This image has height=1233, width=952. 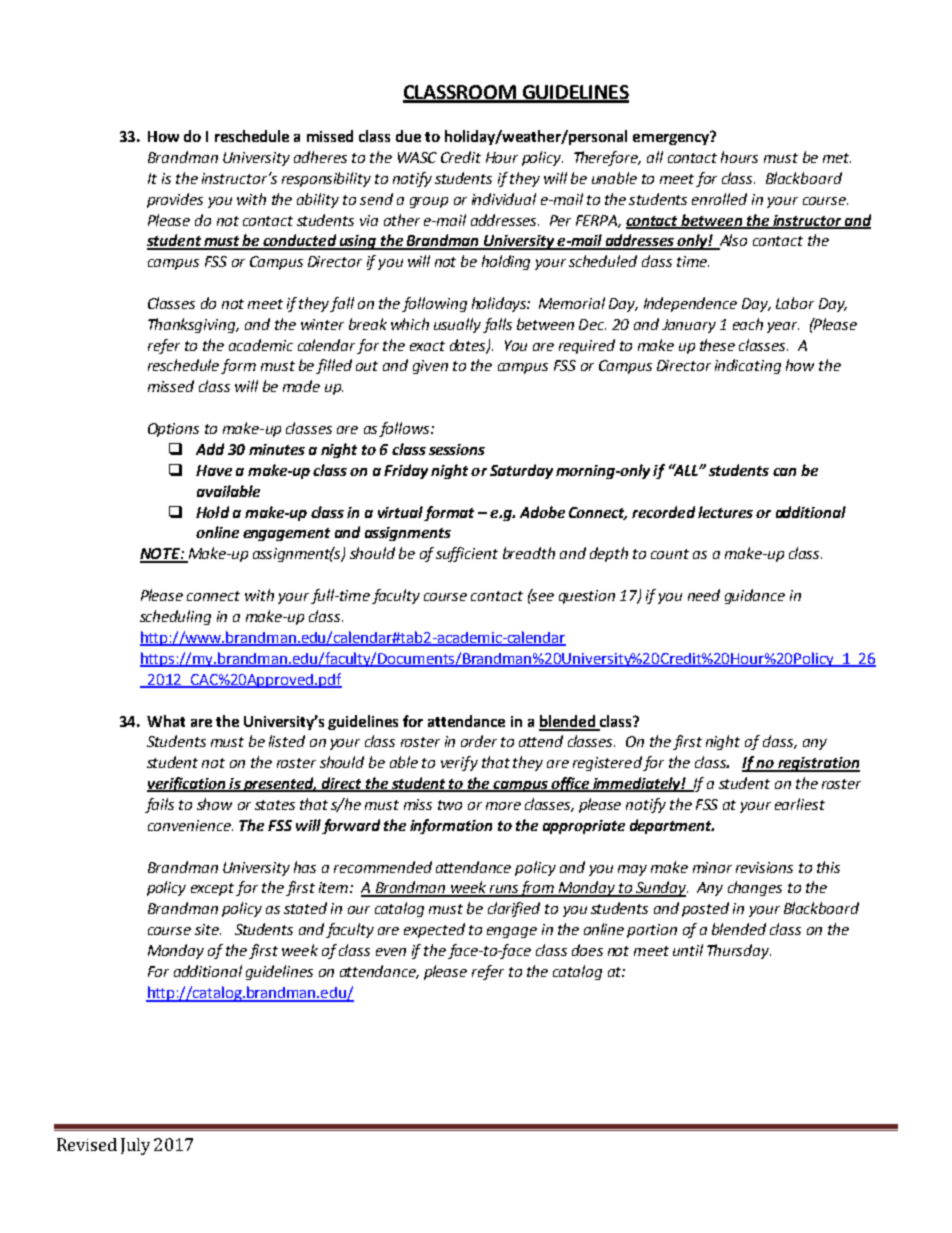 I want to click on clarified, so click(x=514, y=909).
